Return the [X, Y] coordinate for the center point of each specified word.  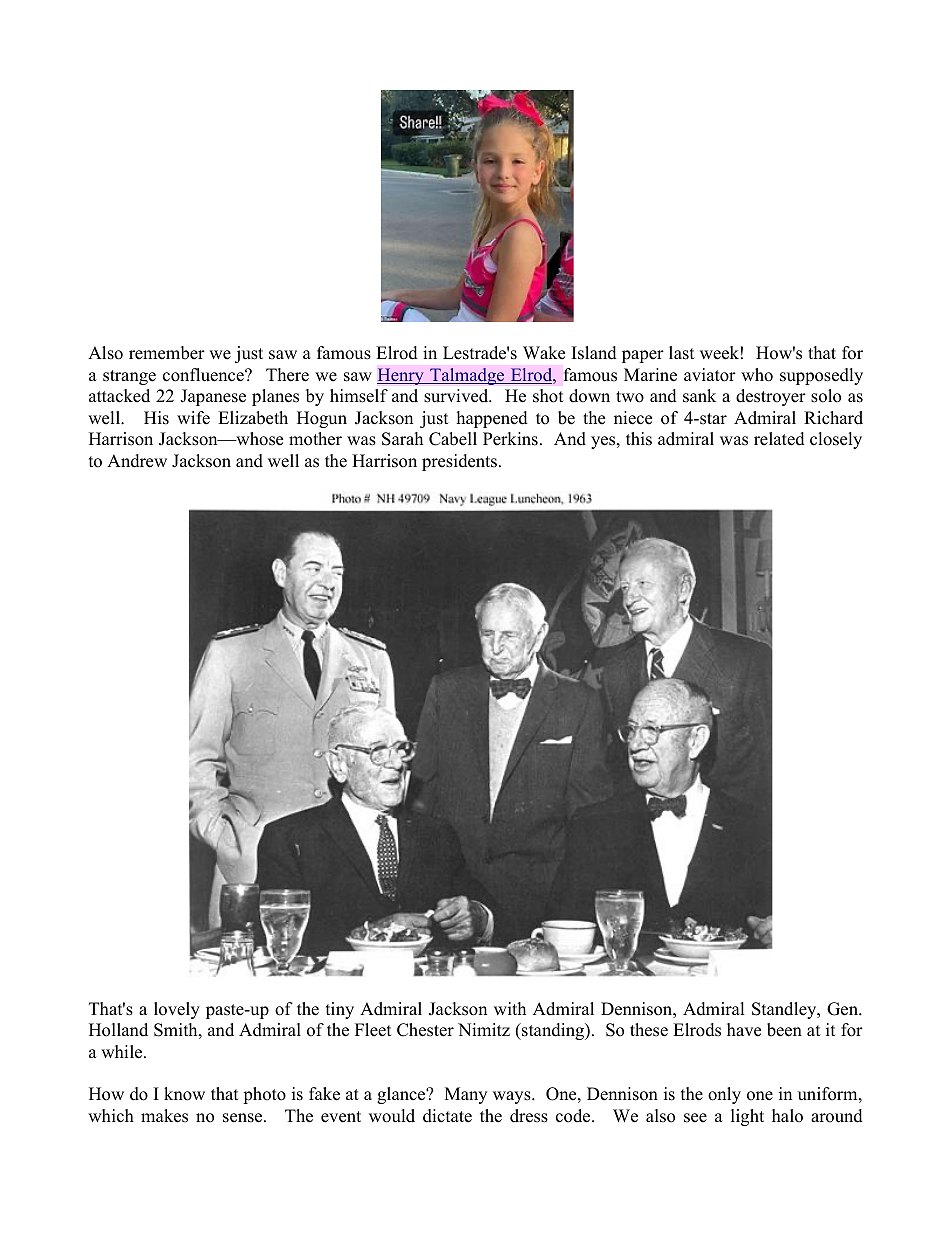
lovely [177, 1010]
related [779, 439]
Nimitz [484, 1029]
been [784, 1030]
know [184, 1094]
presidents [459, 462]
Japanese [213, 397]
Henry [401, 376]
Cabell [453, 439]
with [510, 1008]
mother [315, 439]
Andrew [137, 461]
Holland [118, 1030]
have [744, 1030]
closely [836, 440]
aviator [710, 375]
